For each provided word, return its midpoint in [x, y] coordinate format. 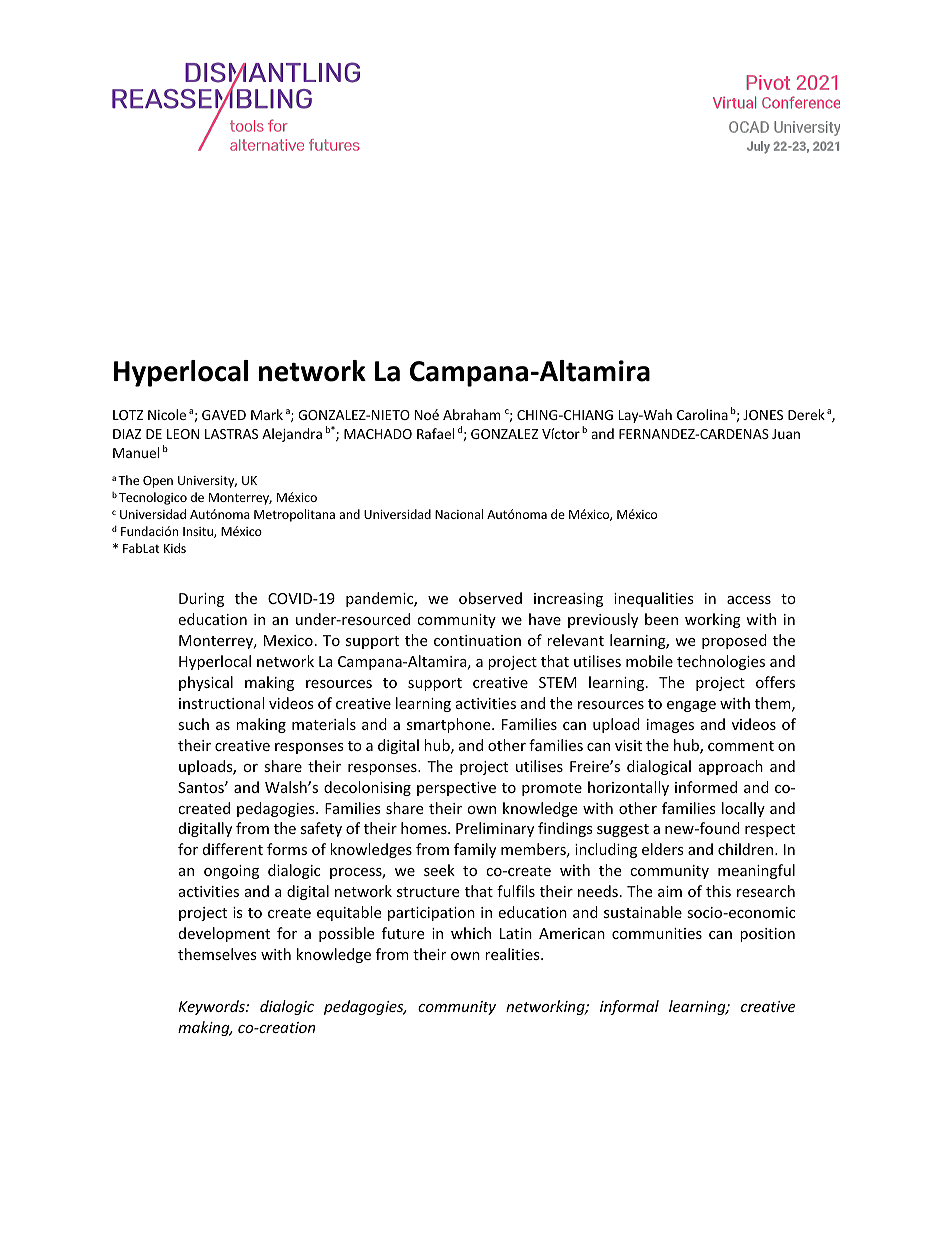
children [747, 849]
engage [691, 706]
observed [490, 598]
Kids [175, 548]
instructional [221, 703]
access [749, 600]
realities [513, 954]
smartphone [450, 725]
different [233, 849]
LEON [183, 434]
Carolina [702, 414]
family [475, 850]
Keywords [212, 1007]
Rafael [435, 433]
